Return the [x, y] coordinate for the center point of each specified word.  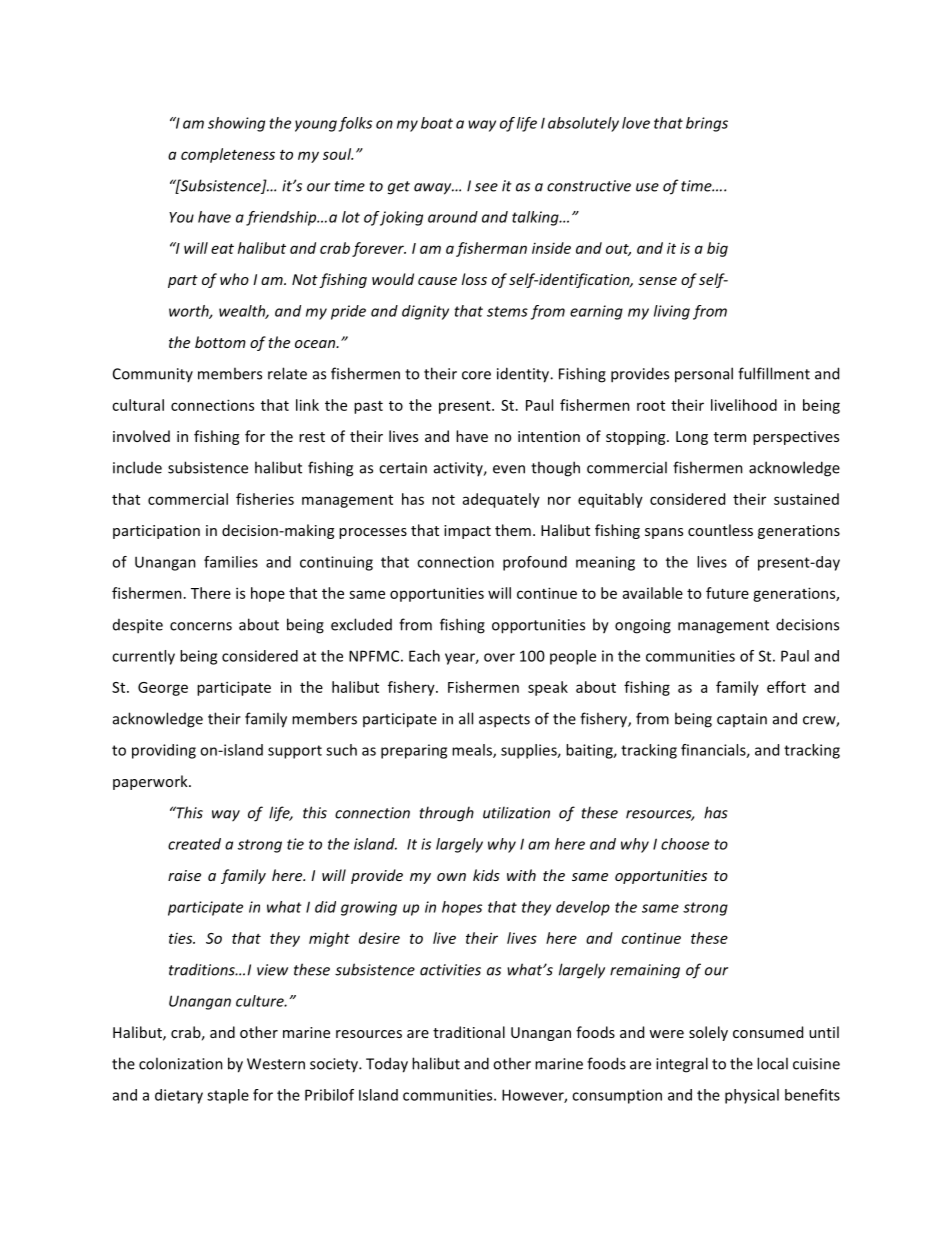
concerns [201, 626]
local [772, 1063]
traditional [469, 1032]
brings [707, 124]
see [486, 187]
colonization [181, 1063]
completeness [228, 155]
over [499, 657]
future [727, 593]
